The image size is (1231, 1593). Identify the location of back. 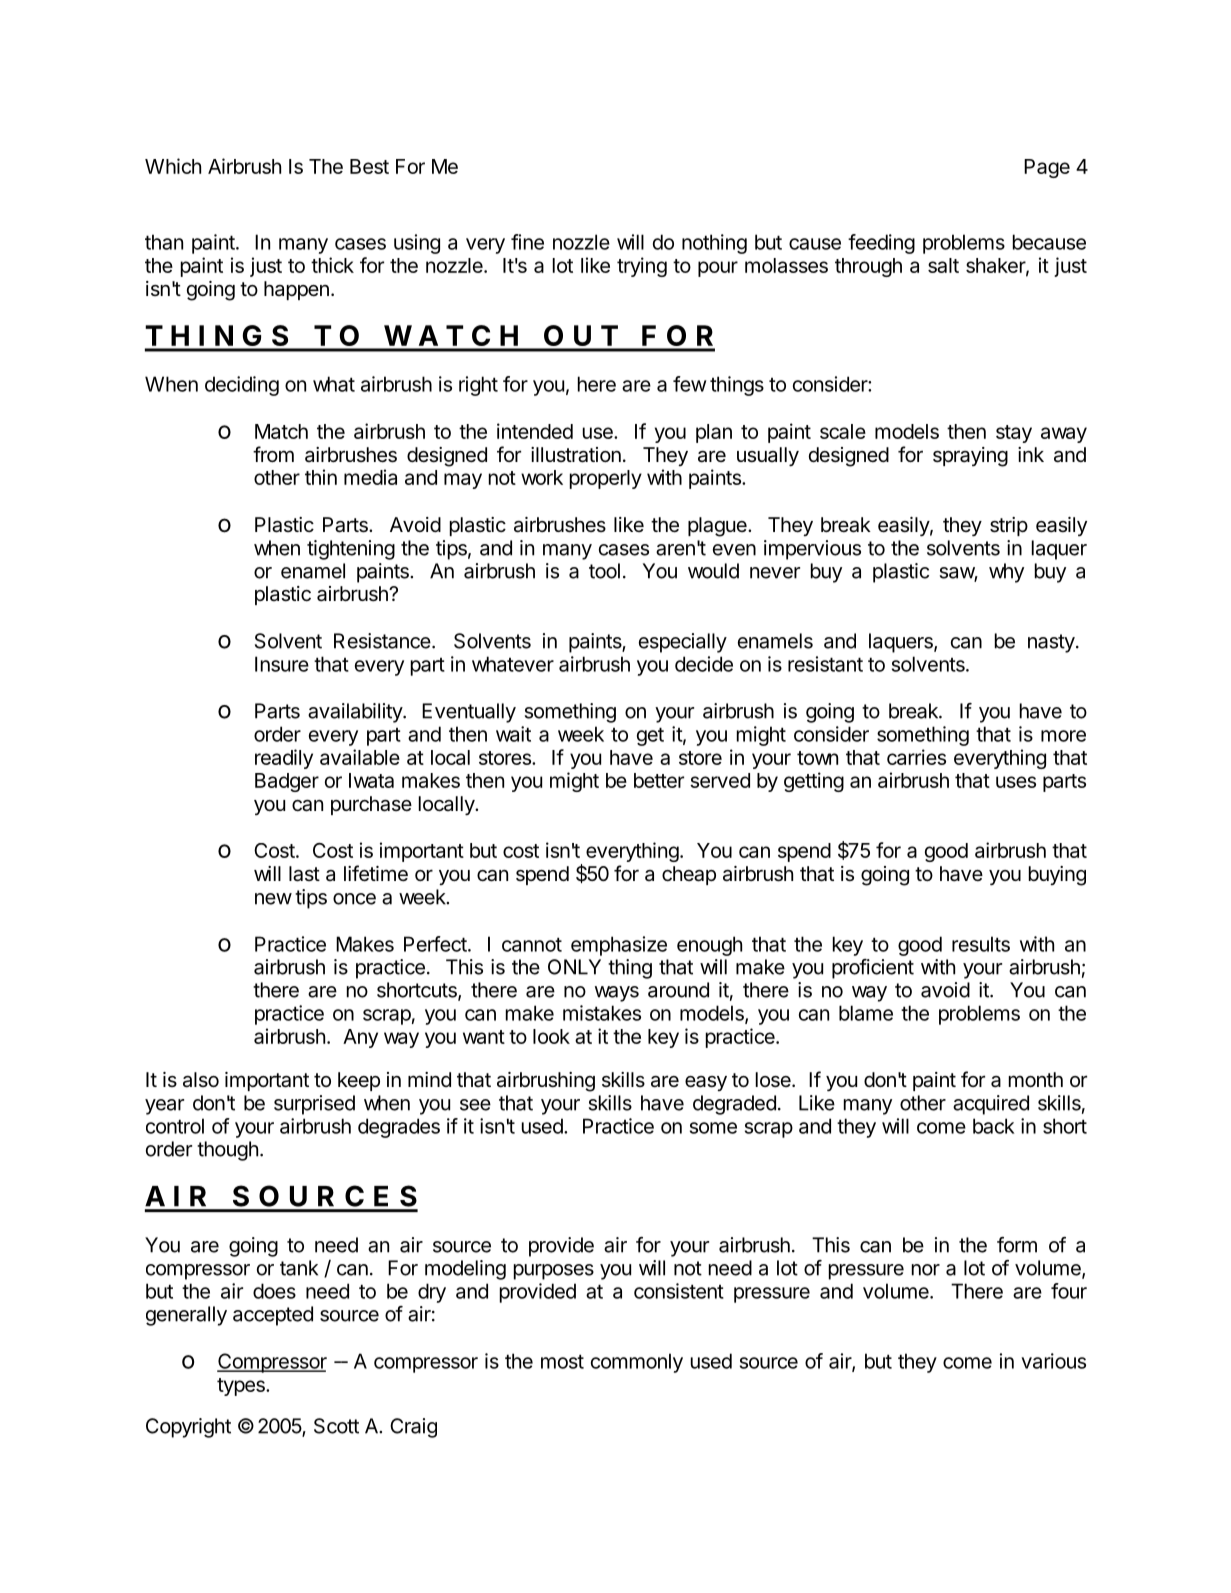
(994, 1126).
